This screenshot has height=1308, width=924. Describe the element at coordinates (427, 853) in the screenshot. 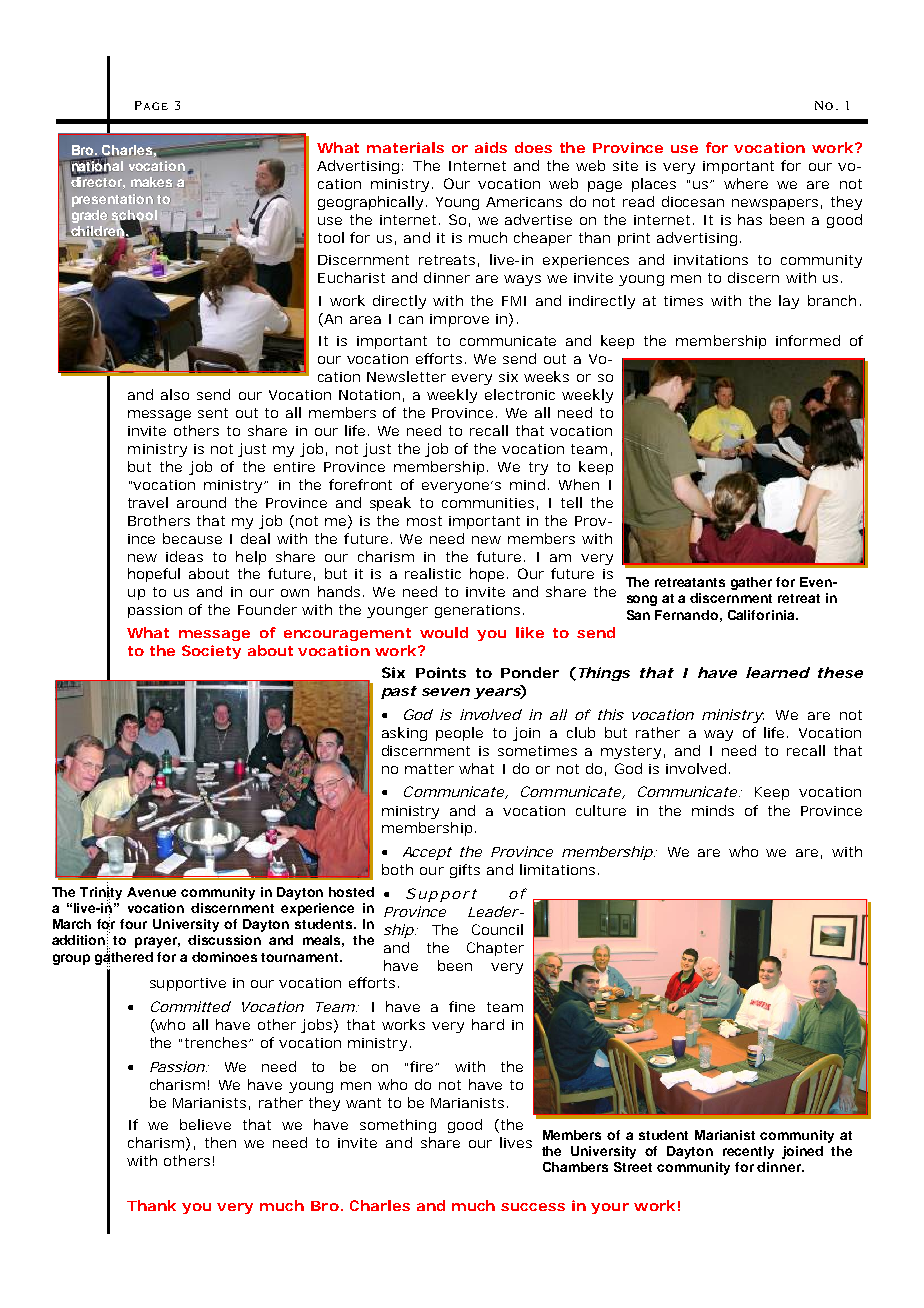

I see `Accept` at that location.
